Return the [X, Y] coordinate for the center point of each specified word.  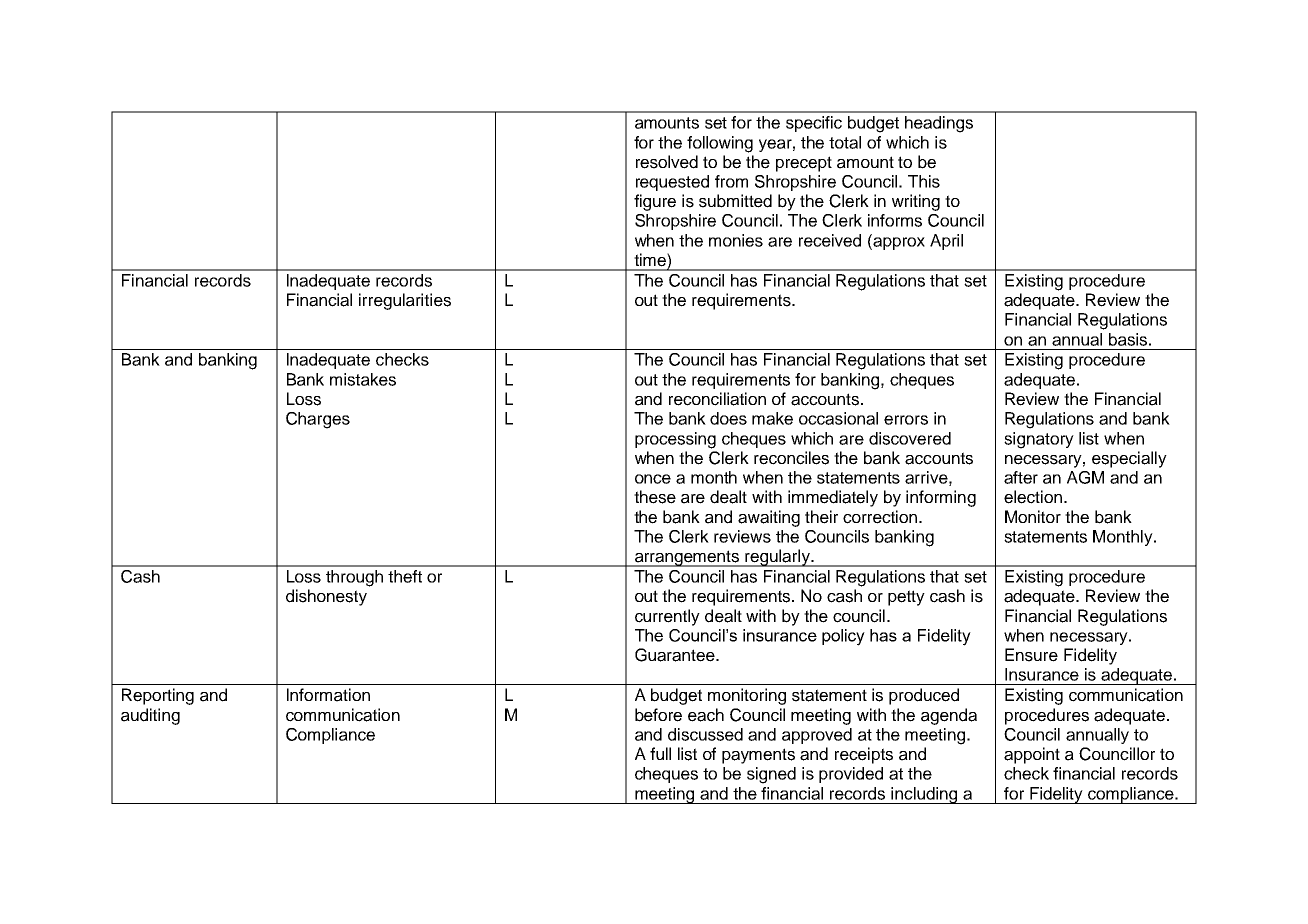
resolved [667, 162]
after [1021, 477]
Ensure [1031, 655]
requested [672, 183]
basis [1128, 339]
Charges [318, 420]
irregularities [405, 301]
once [653, 479]
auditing [150, 716]
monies [736, 240]
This [924, 181]
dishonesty [326, 597]
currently [667, 617]
